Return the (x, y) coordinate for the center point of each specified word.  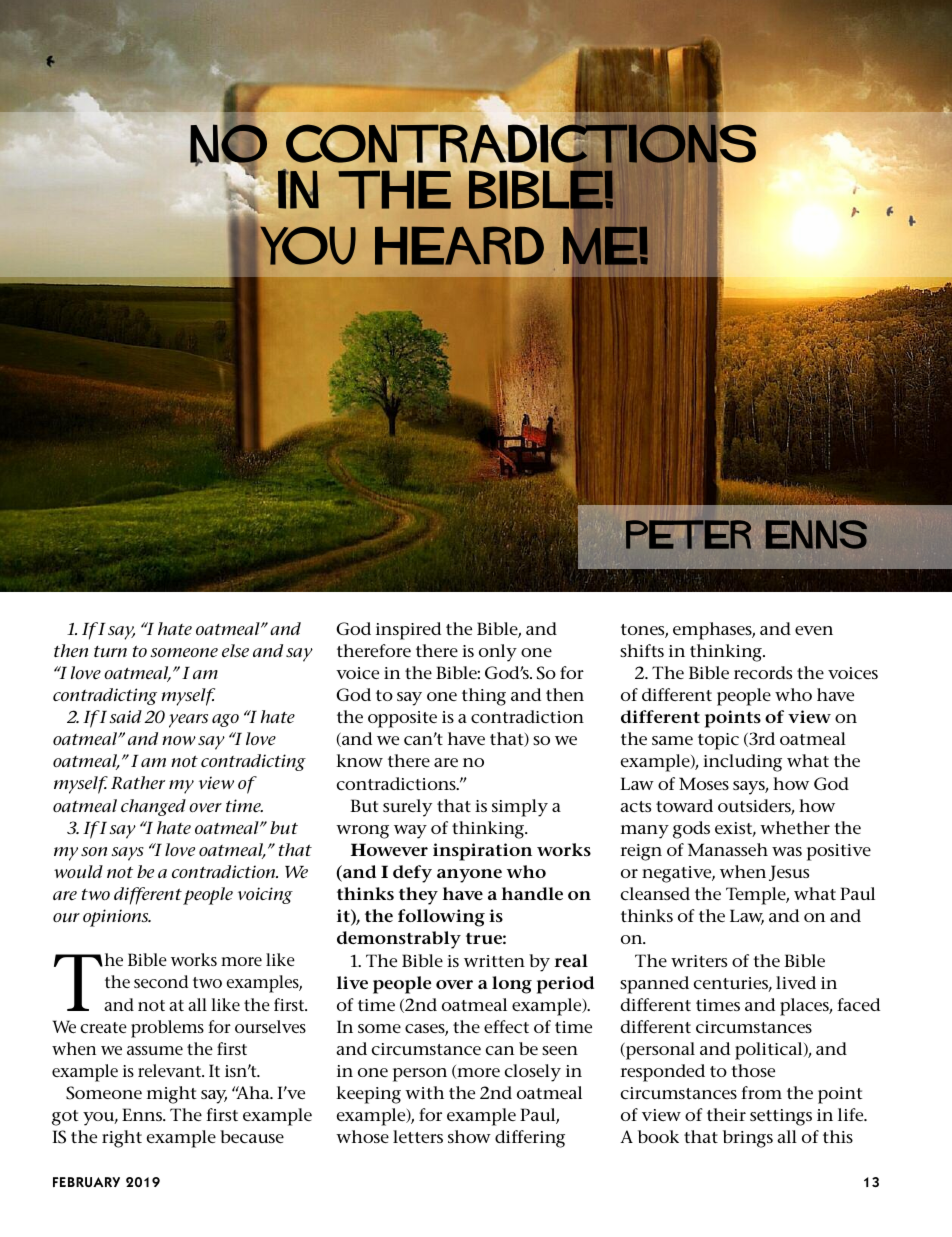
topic (718, 741)
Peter (688, 534)
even (814, 631)
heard (459, 246)
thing (484, 697)
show (469, 1136)
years (188, 721)
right (122, 1139)
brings (748, 1139)
